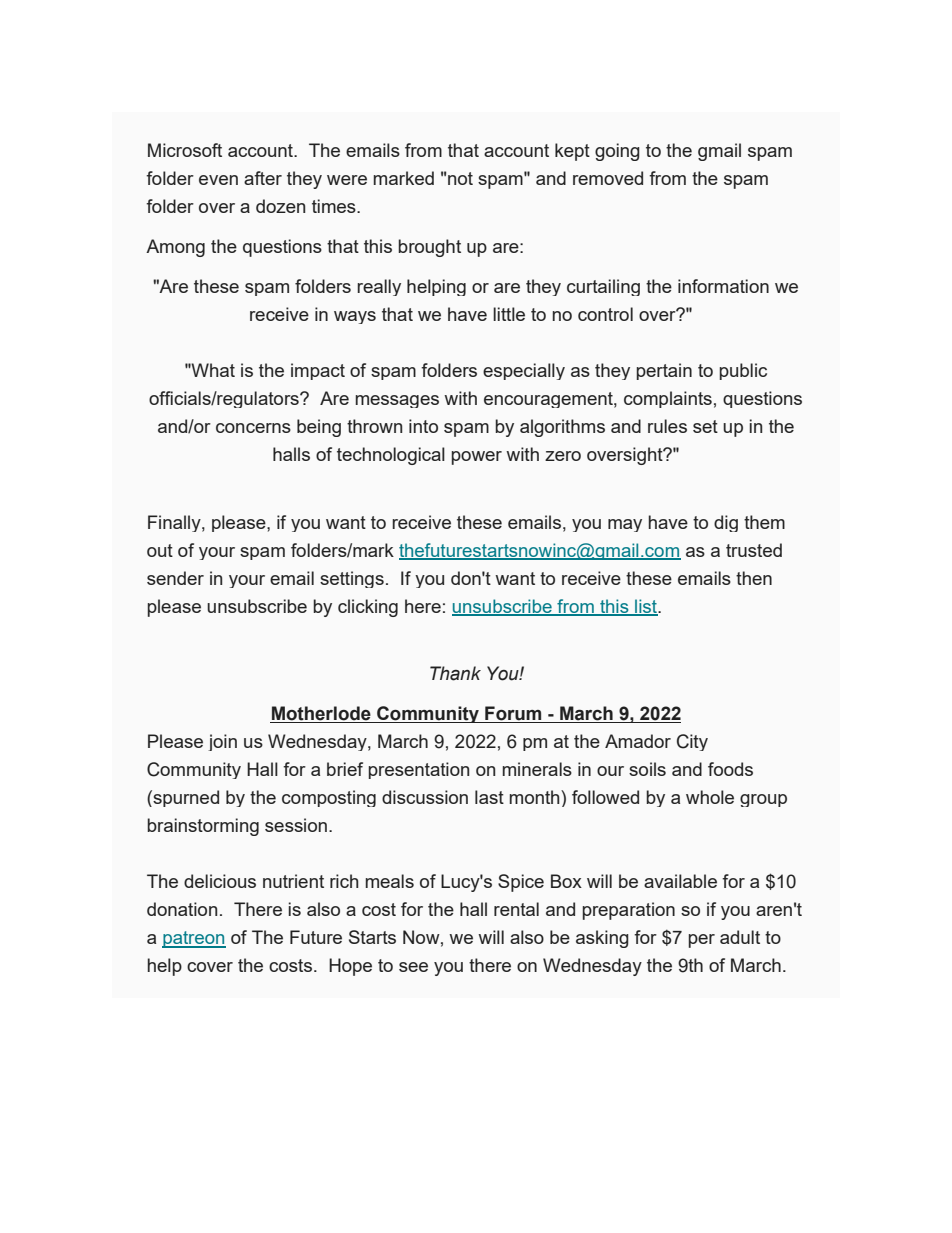 The height and width of the document is (1233, 952). Describe the element at coordinates (222, 742) in the document. I see `join` at that location.
